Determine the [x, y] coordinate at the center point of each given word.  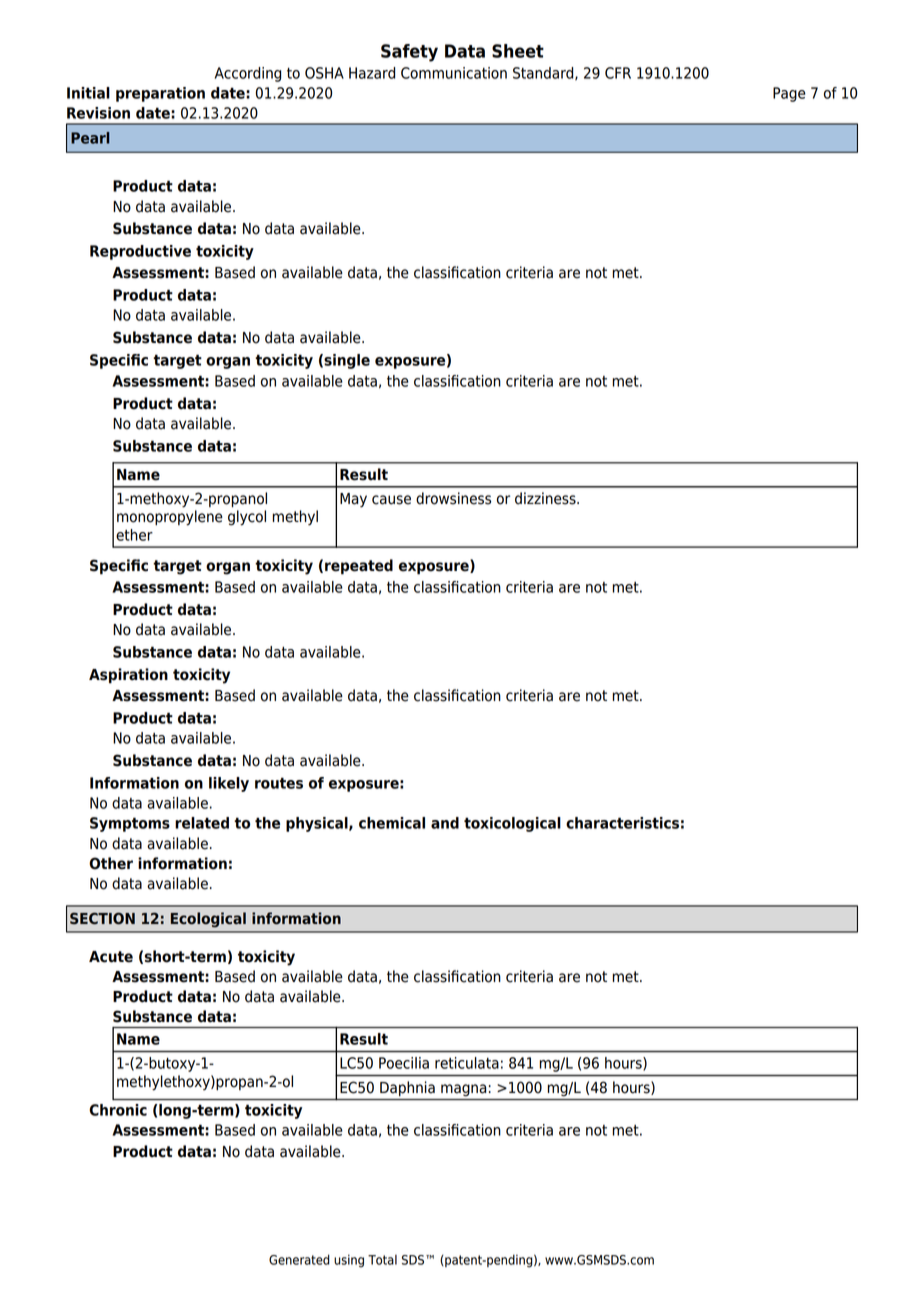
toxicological [512, 824]
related [202, 823]
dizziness [546, 498]
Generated [299, 1259]
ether [134, 535]
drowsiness [453, 498]
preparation [160, 94]
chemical [392, 823]
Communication [454, 73]
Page [789, 94]
